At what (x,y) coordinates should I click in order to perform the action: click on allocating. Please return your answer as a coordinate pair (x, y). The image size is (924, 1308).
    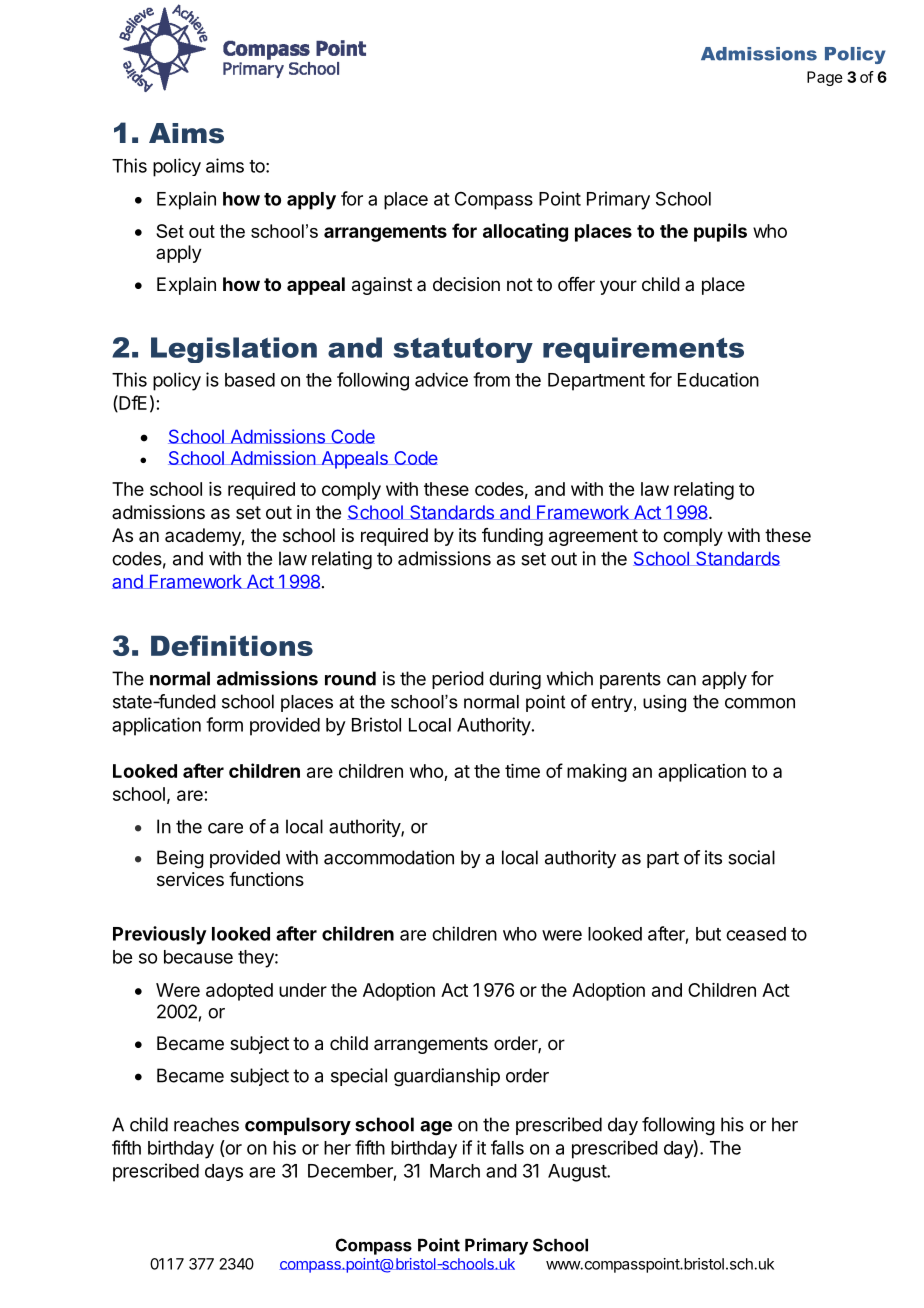
    Looking at the image, I should click on (525, 232).
